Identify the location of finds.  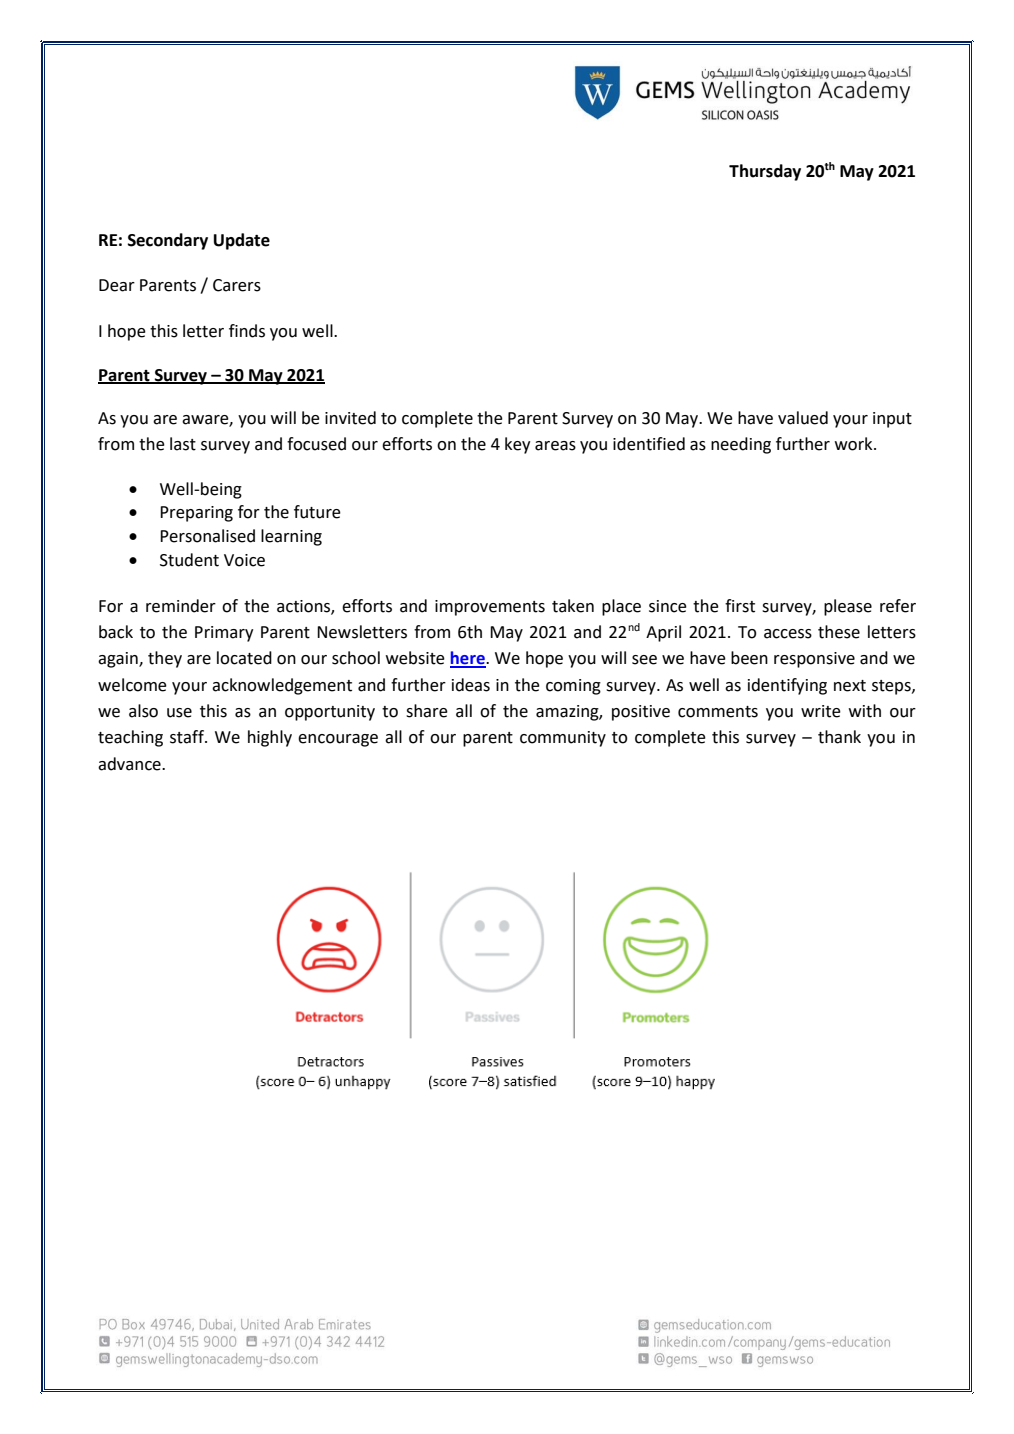
(247, 331).
